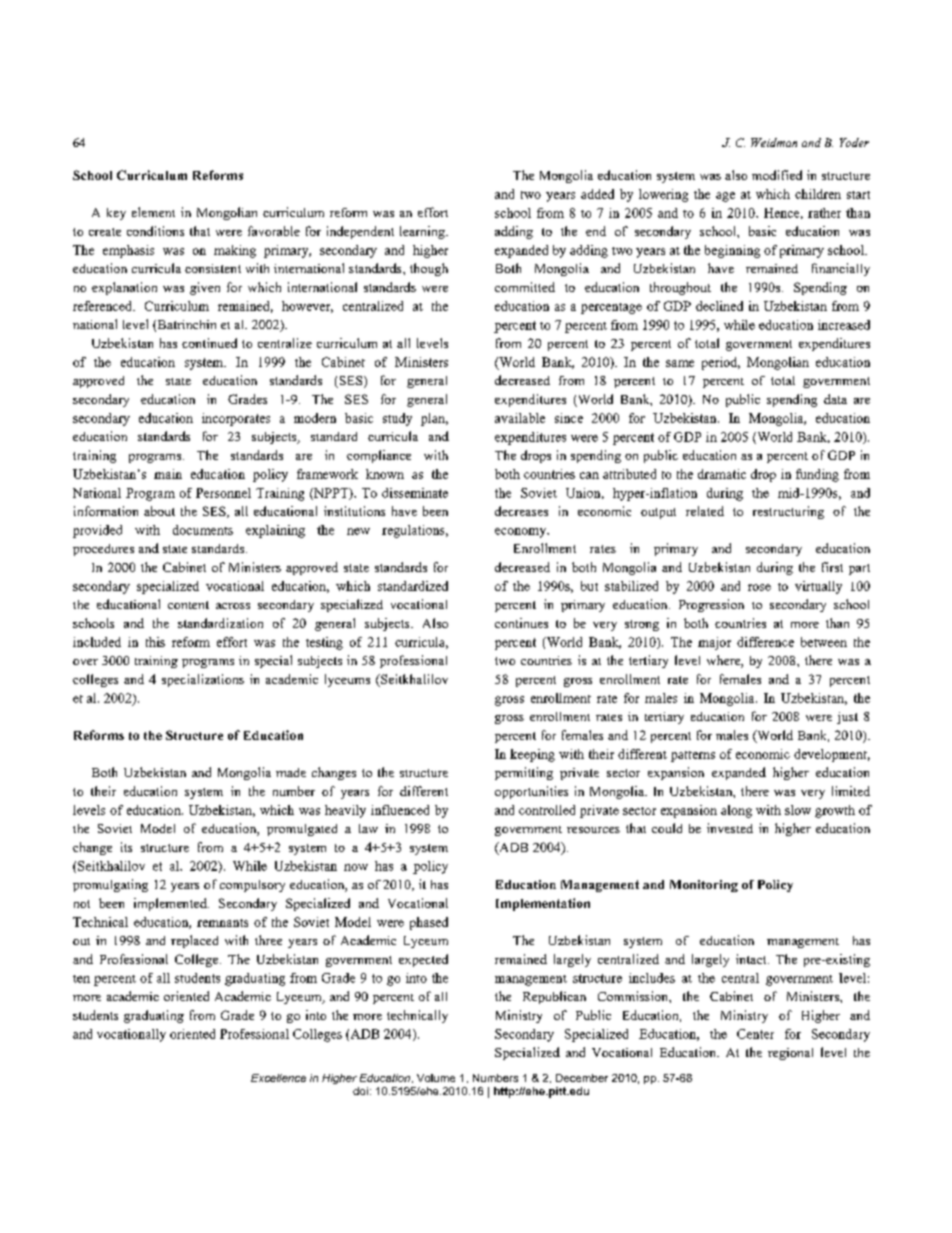  Describe the element at coordinates (423, 232) in the document. I see `learning` at that location.
